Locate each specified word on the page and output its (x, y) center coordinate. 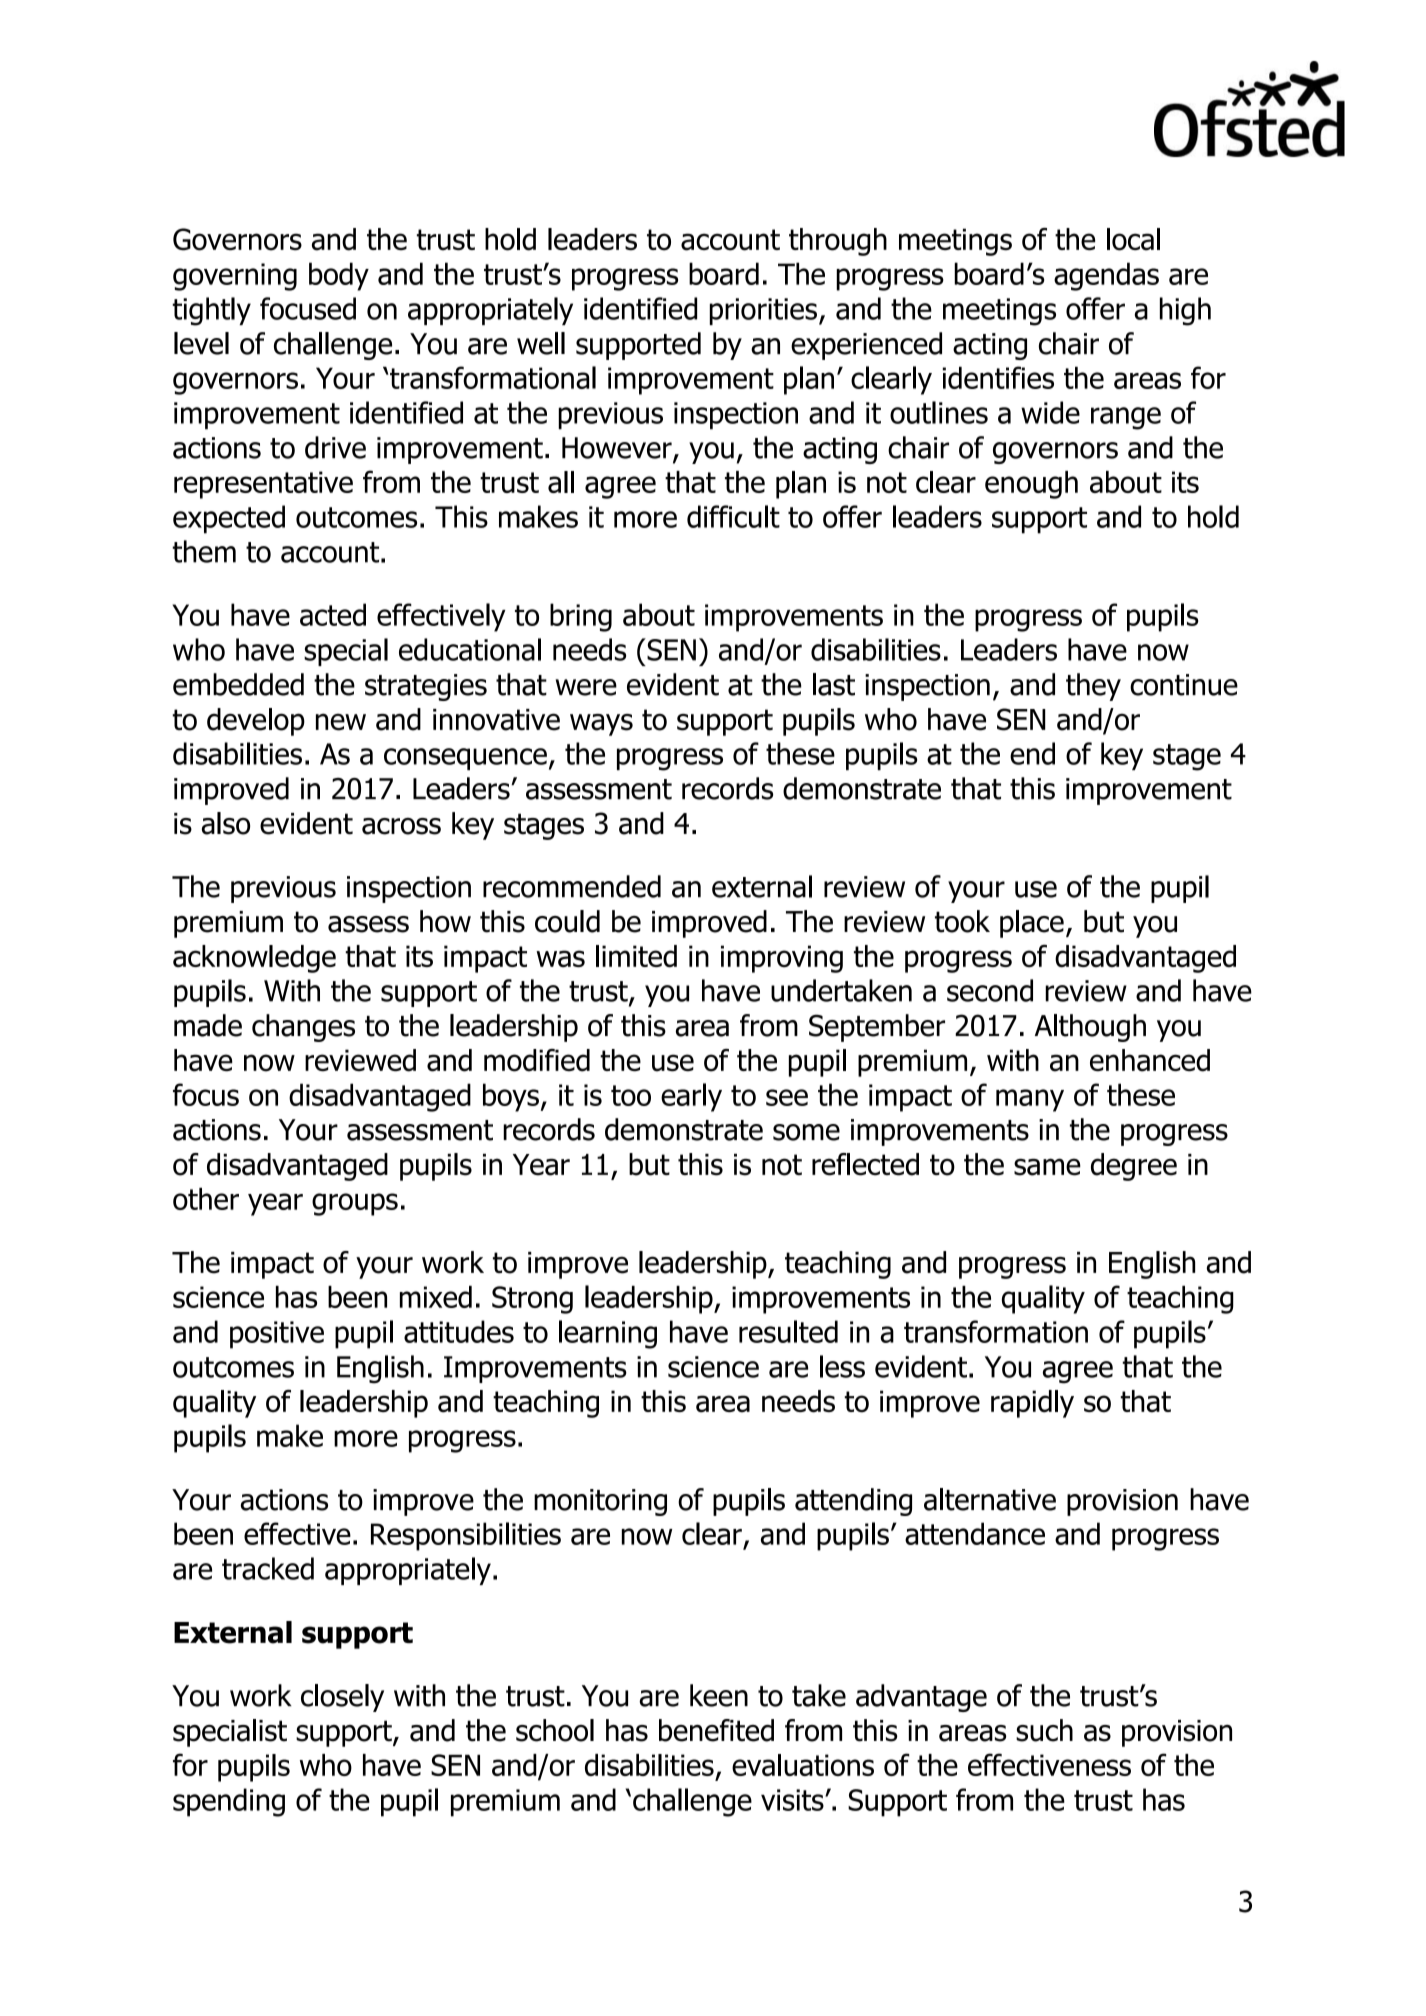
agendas (1106, 276)
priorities (763, 311)
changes (303, 1028)
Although (1090, 1028)
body (339, 276)
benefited (716, 1730)
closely (342, 1698)
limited (636, 956)
